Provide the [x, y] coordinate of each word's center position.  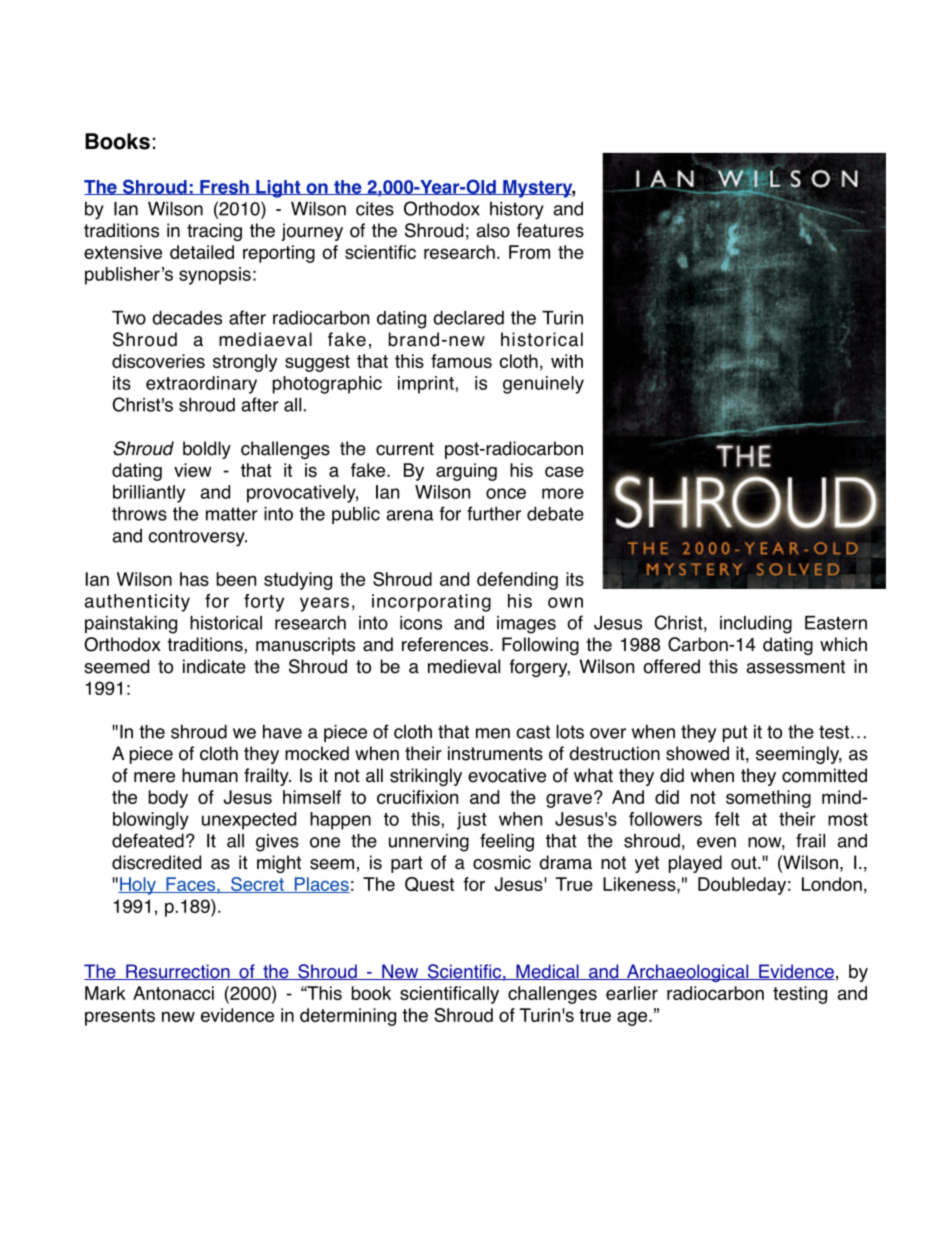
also [493, 230]
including [756, 624]
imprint [427, 385]
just [472, 821]
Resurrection [178, 972]
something [768, 799]
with [567, 361]
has [194, 579]
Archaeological [687, 973]
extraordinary [201, 385]
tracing [214, 232]
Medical [547, 972]
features [550, 230]
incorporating [431, 603]
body [168, 799]
